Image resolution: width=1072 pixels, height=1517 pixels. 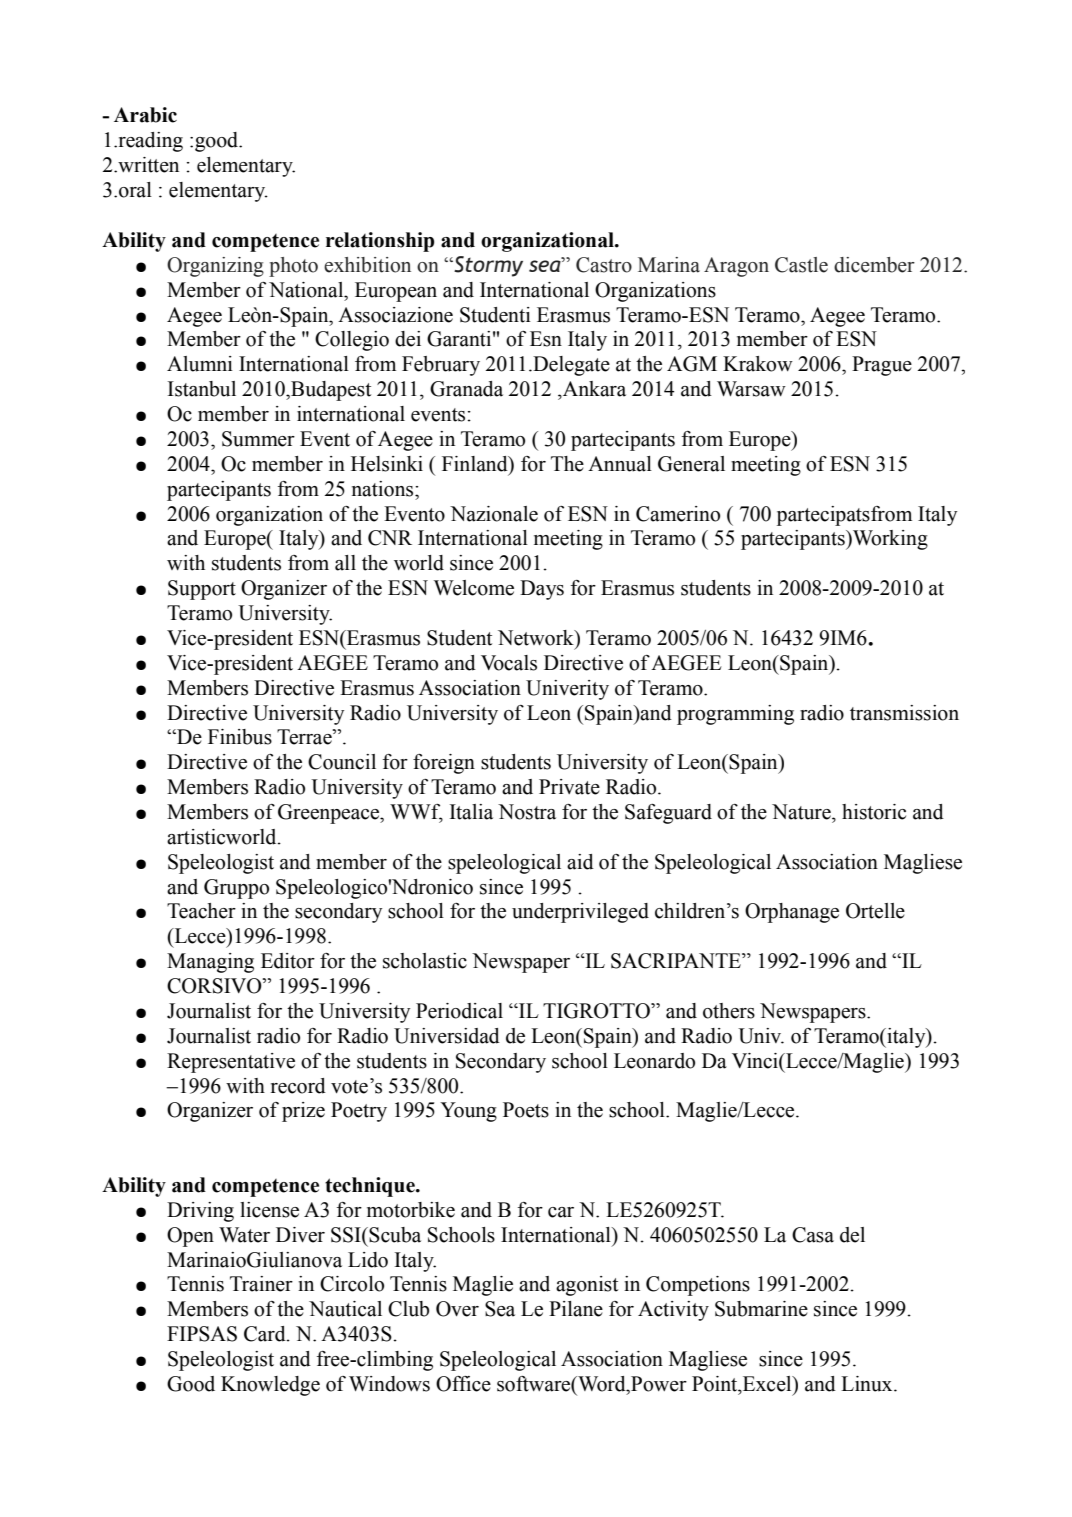 I want to click on Linux, so click(x=868, y=1384).
